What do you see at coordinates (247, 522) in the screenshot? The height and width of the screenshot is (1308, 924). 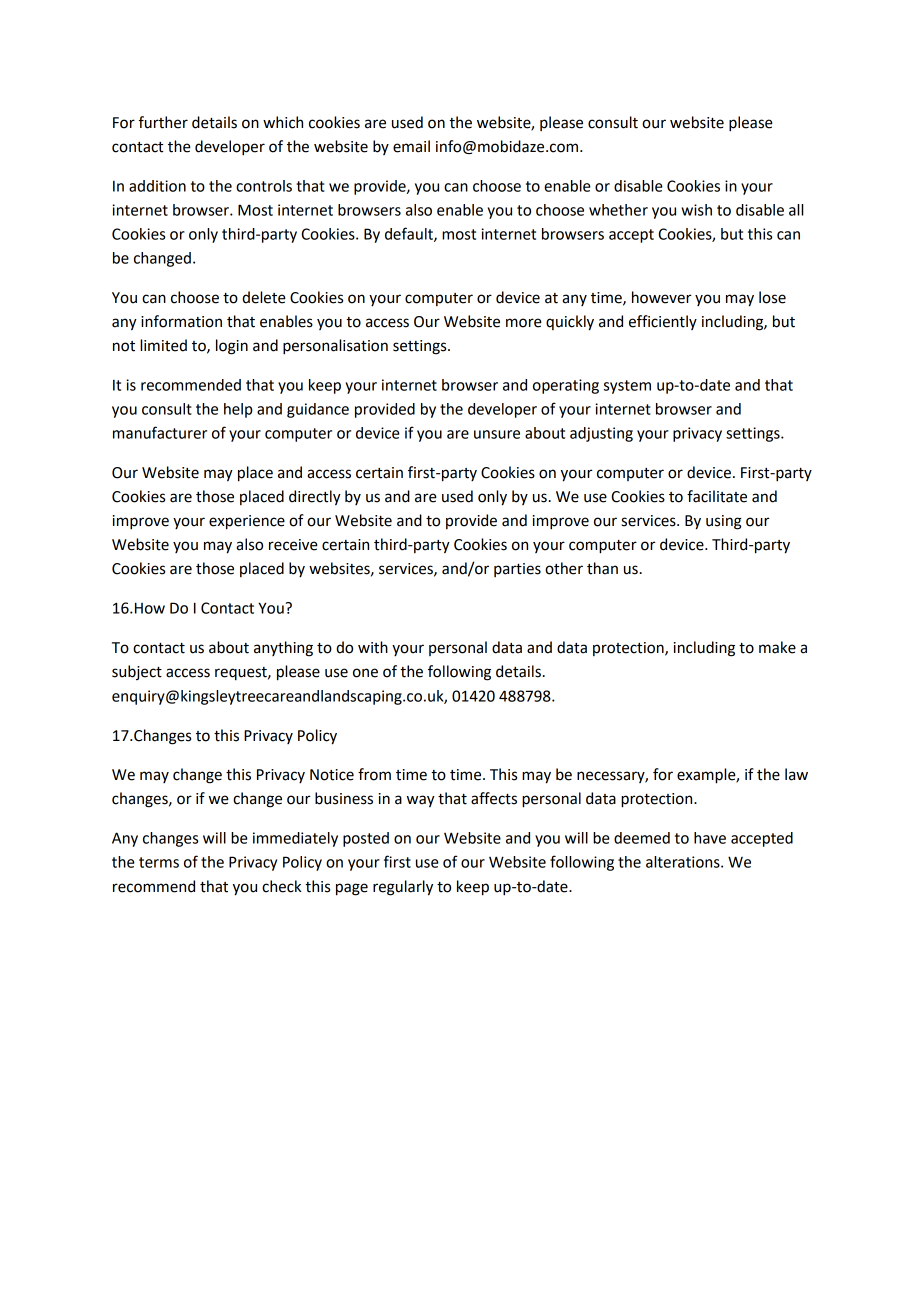 I see `experience` at bounding box center [247, 522].
